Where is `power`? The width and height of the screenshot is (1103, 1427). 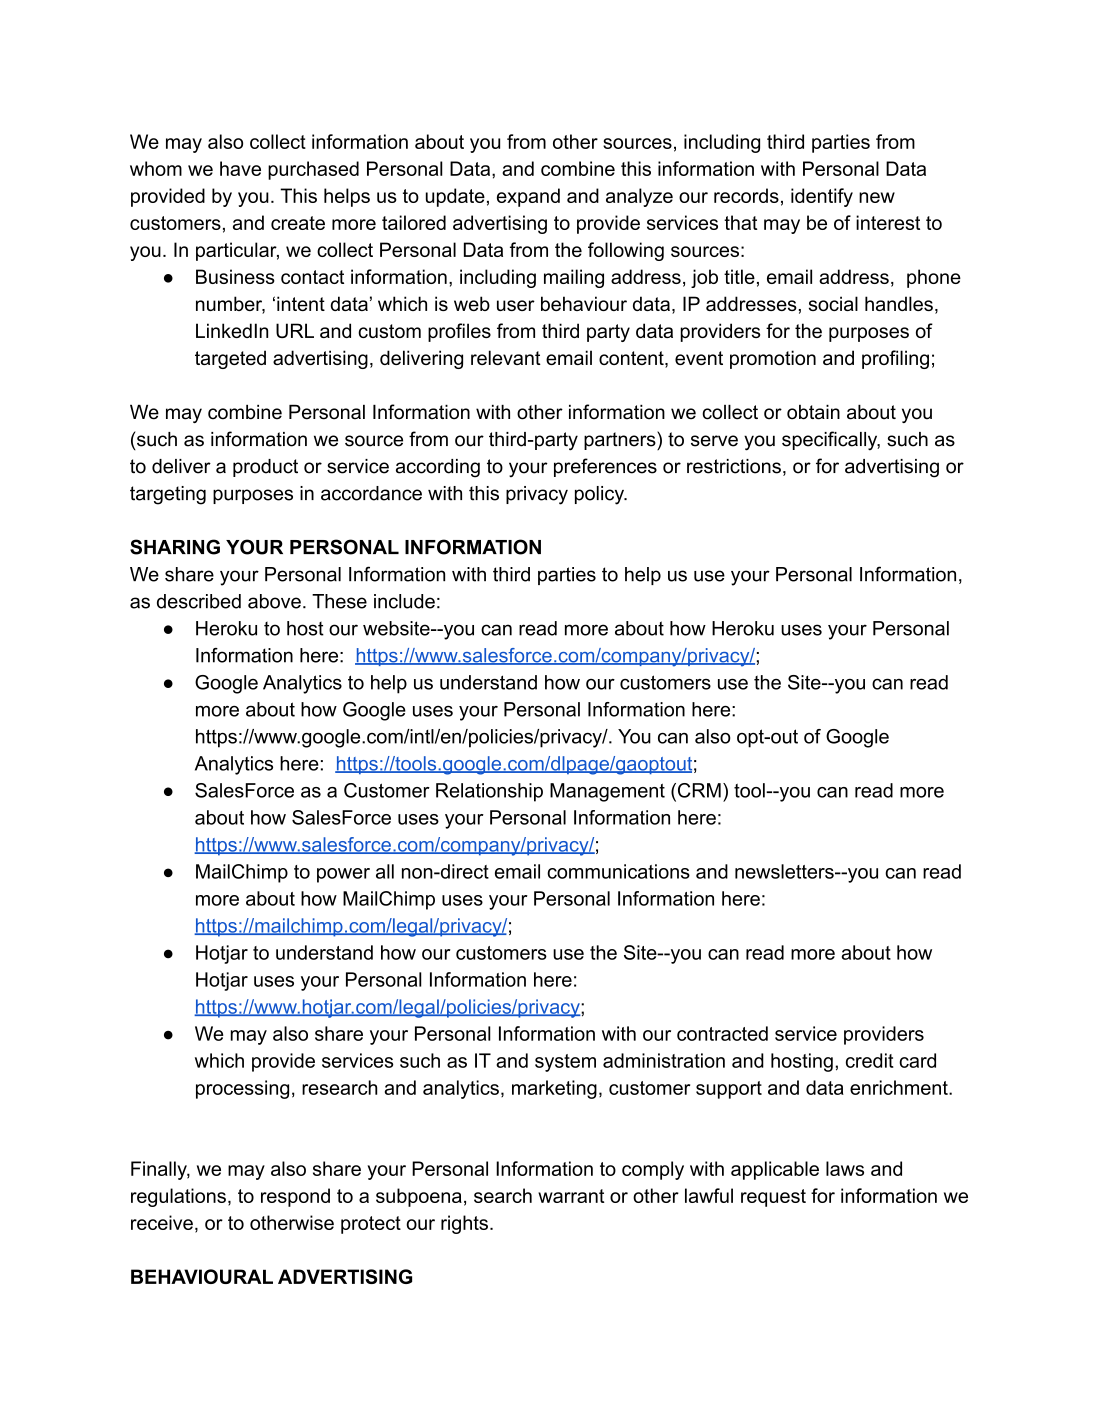 power is located at coordinates (343, 875).
